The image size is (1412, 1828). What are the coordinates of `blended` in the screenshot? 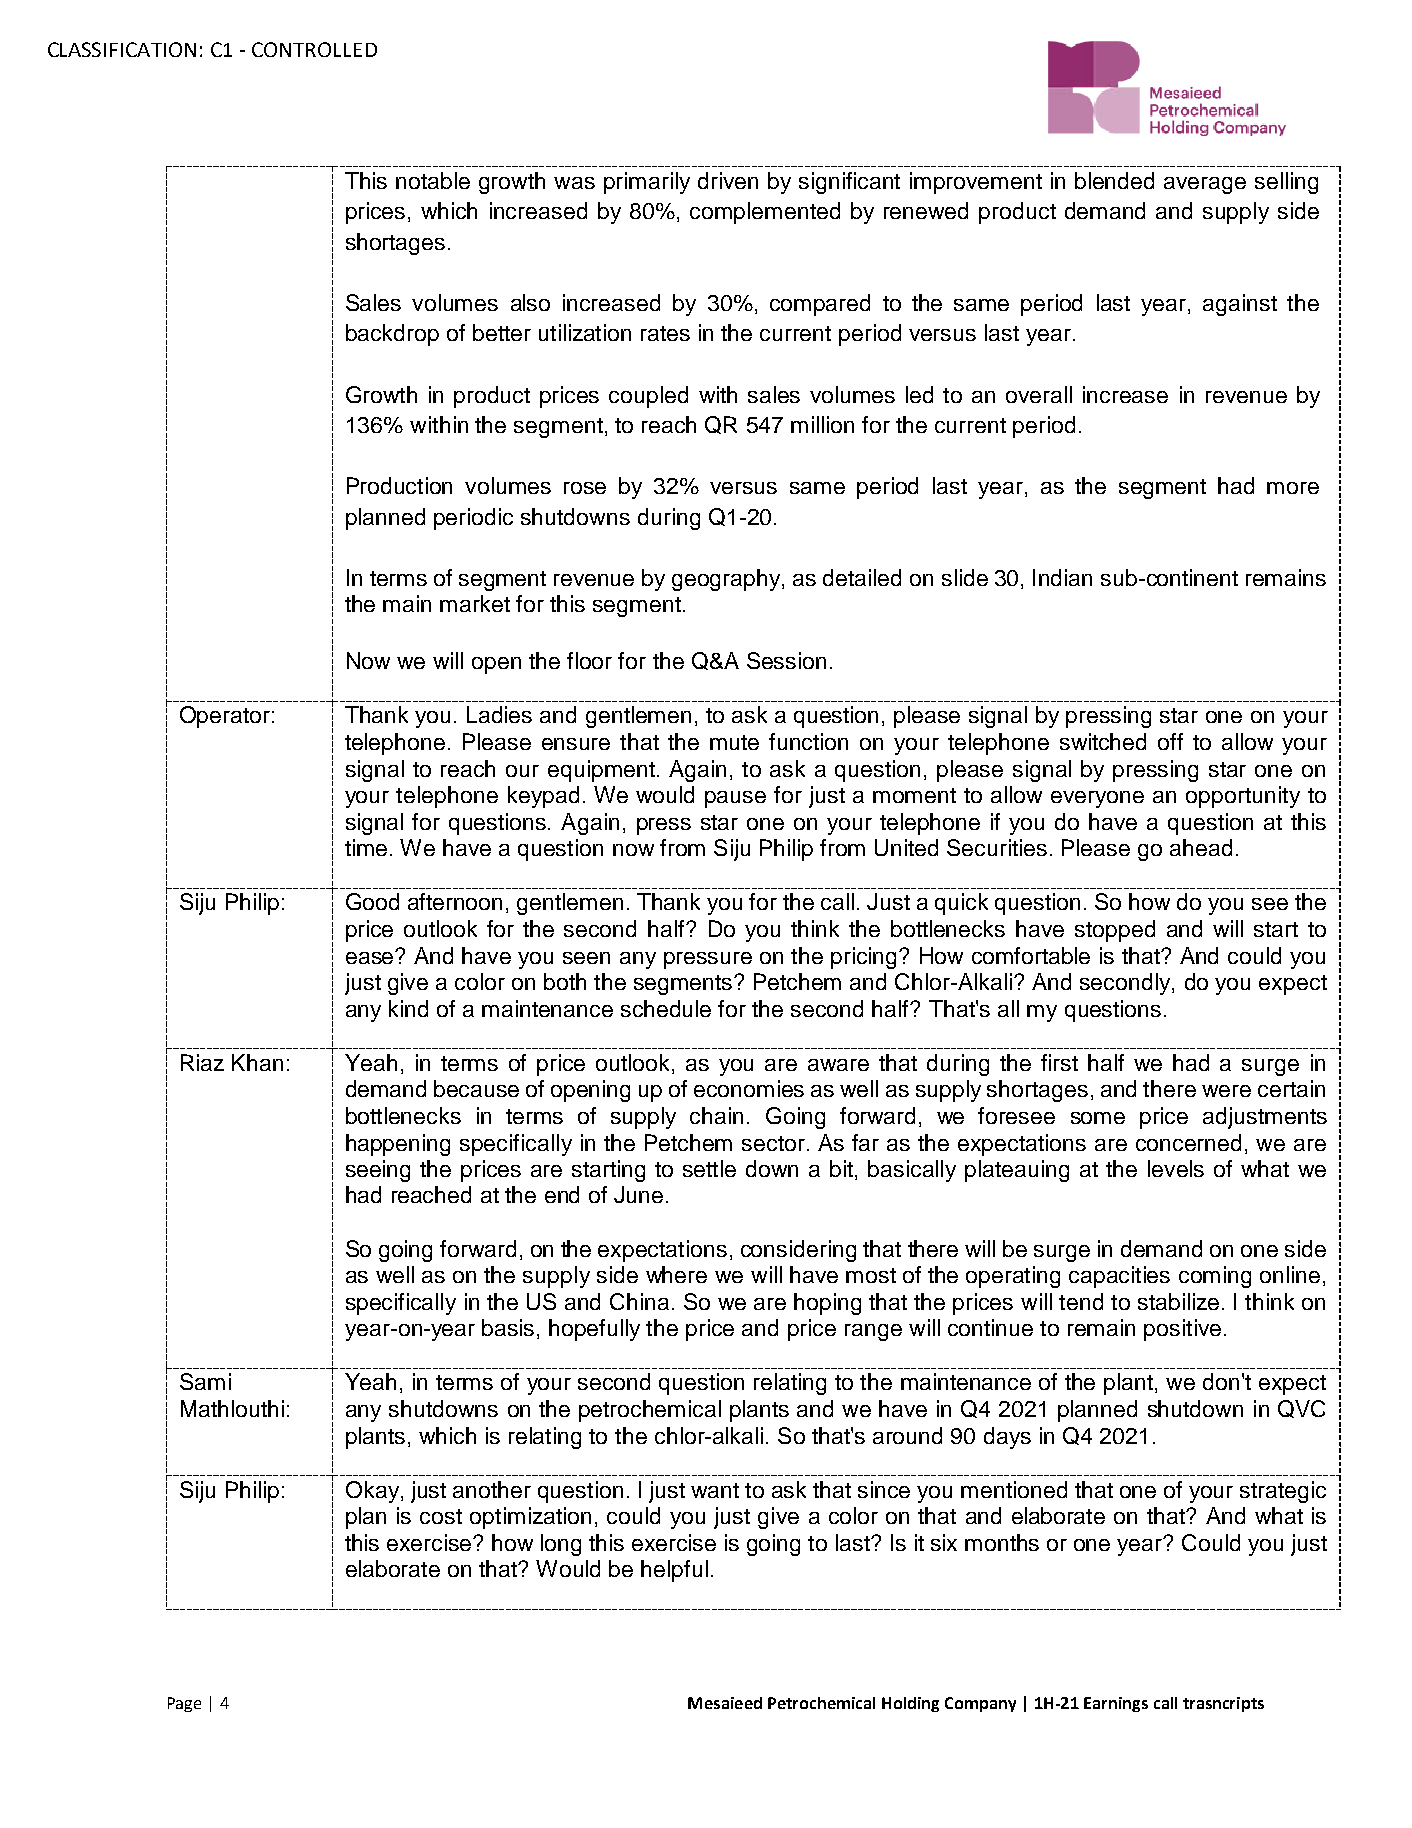 It's located at (1114, 180).
